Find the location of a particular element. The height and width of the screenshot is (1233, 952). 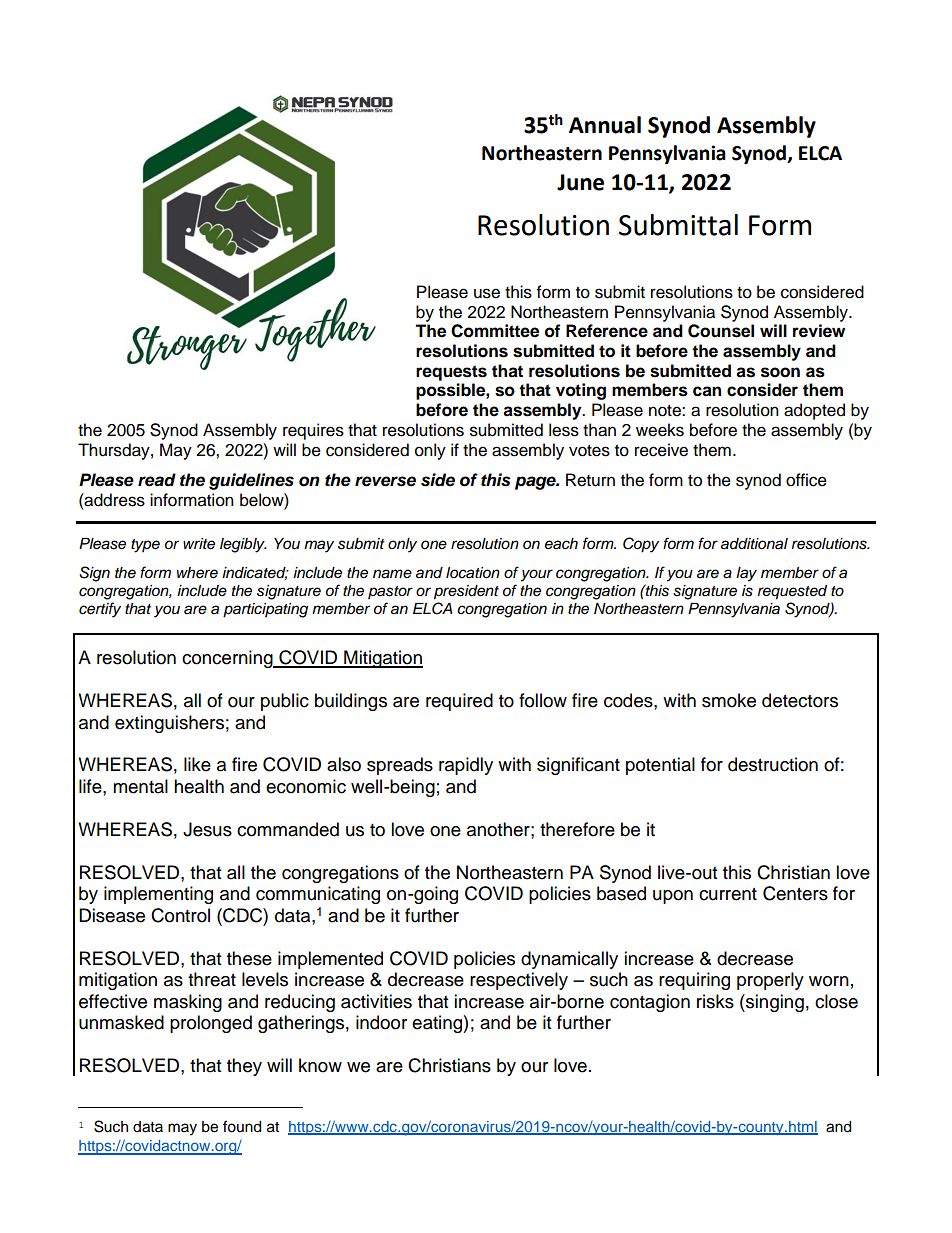

requested is located at coordinates (792, 592).
